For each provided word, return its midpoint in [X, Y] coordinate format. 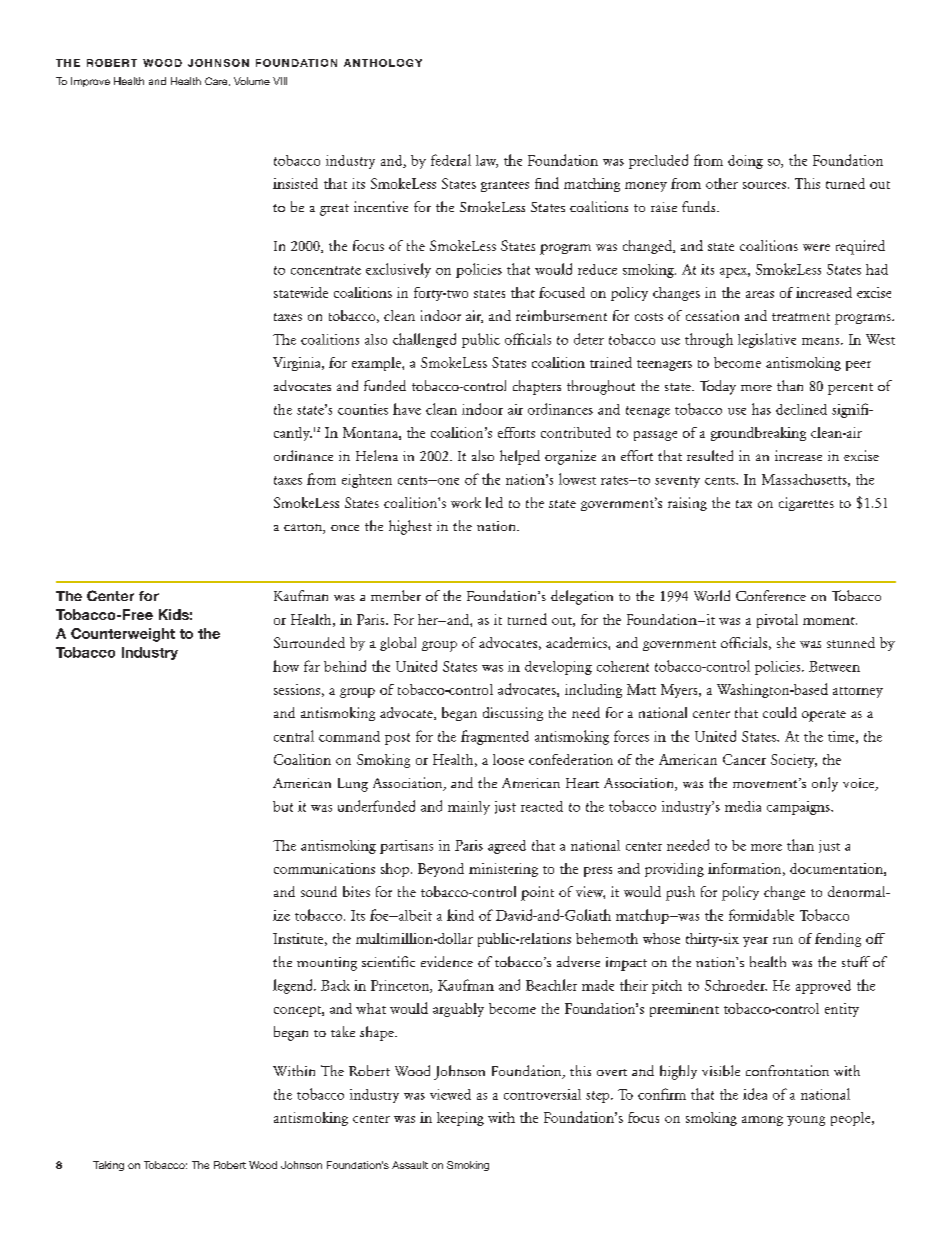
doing [745, 162]
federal [451, 160]
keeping [460, 1119]
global [398, 644]
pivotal [777, 621]
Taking [108, 1166]
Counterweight [123, 635]
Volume [252, 81]
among [762, 1121]
